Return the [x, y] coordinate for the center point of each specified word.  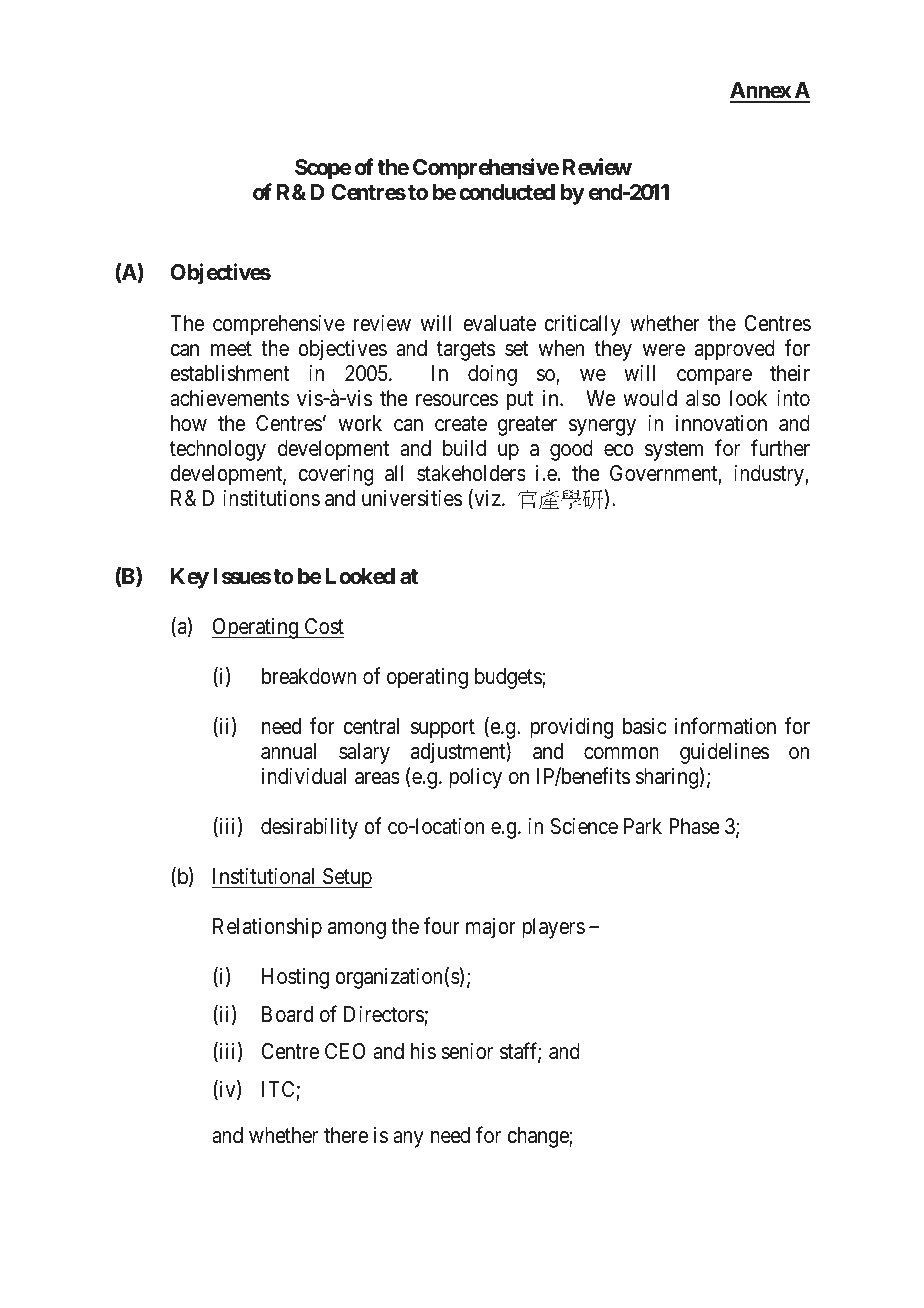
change [538, 1137]
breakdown [309, 676]
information [725, 726]
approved [735, 350]
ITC [278, 1089]
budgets [509, 678]
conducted [507, 192]
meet [231, 349]
